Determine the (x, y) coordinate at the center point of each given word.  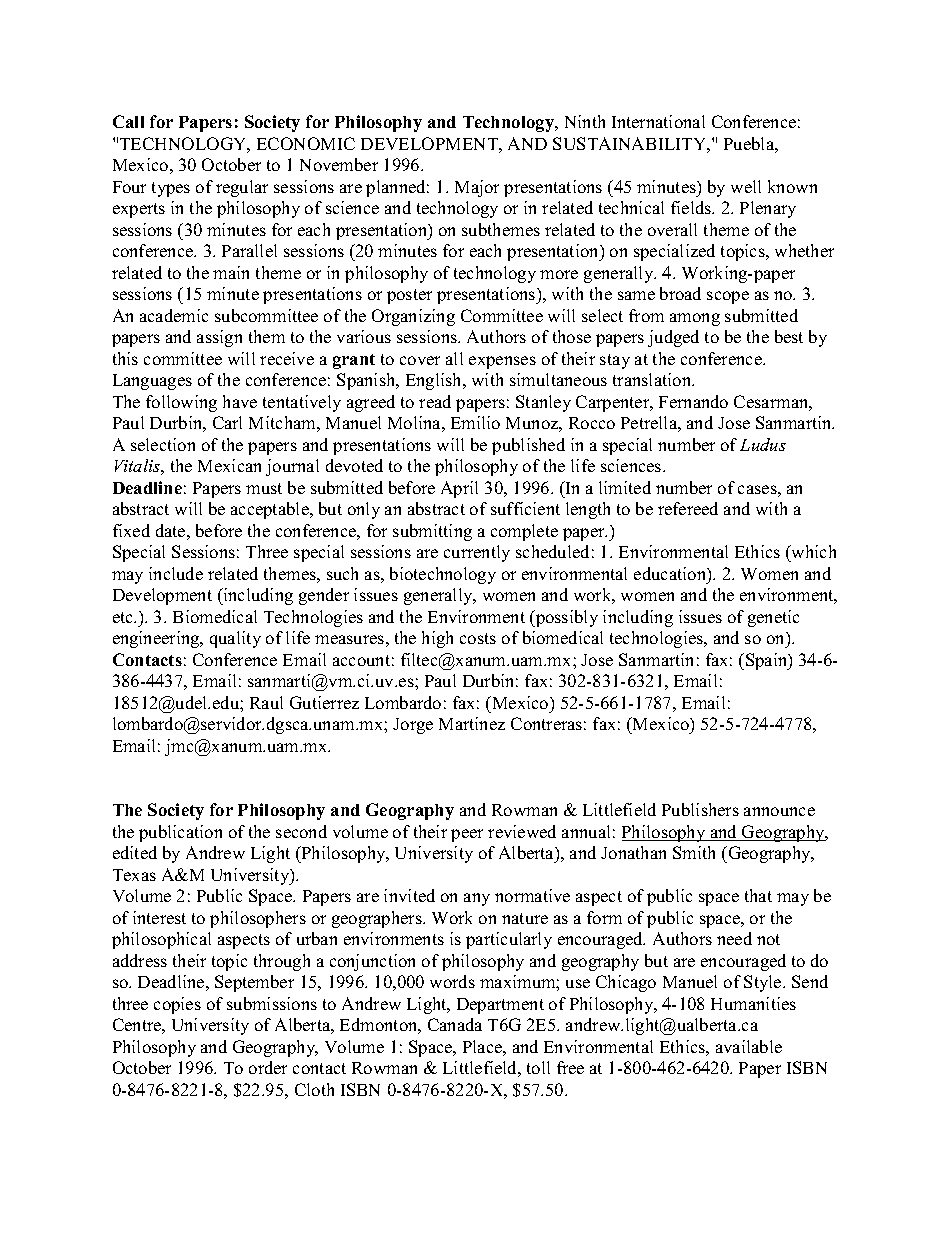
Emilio (475, 422)
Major (477, 188)
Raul (266, 702)
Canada (455, 1024)
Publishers (700, 809)
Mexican (229, 465)
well (746, 186)
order (268, 1067)
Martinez (472, 723)
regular (242, 188)
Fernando (693, 401)
